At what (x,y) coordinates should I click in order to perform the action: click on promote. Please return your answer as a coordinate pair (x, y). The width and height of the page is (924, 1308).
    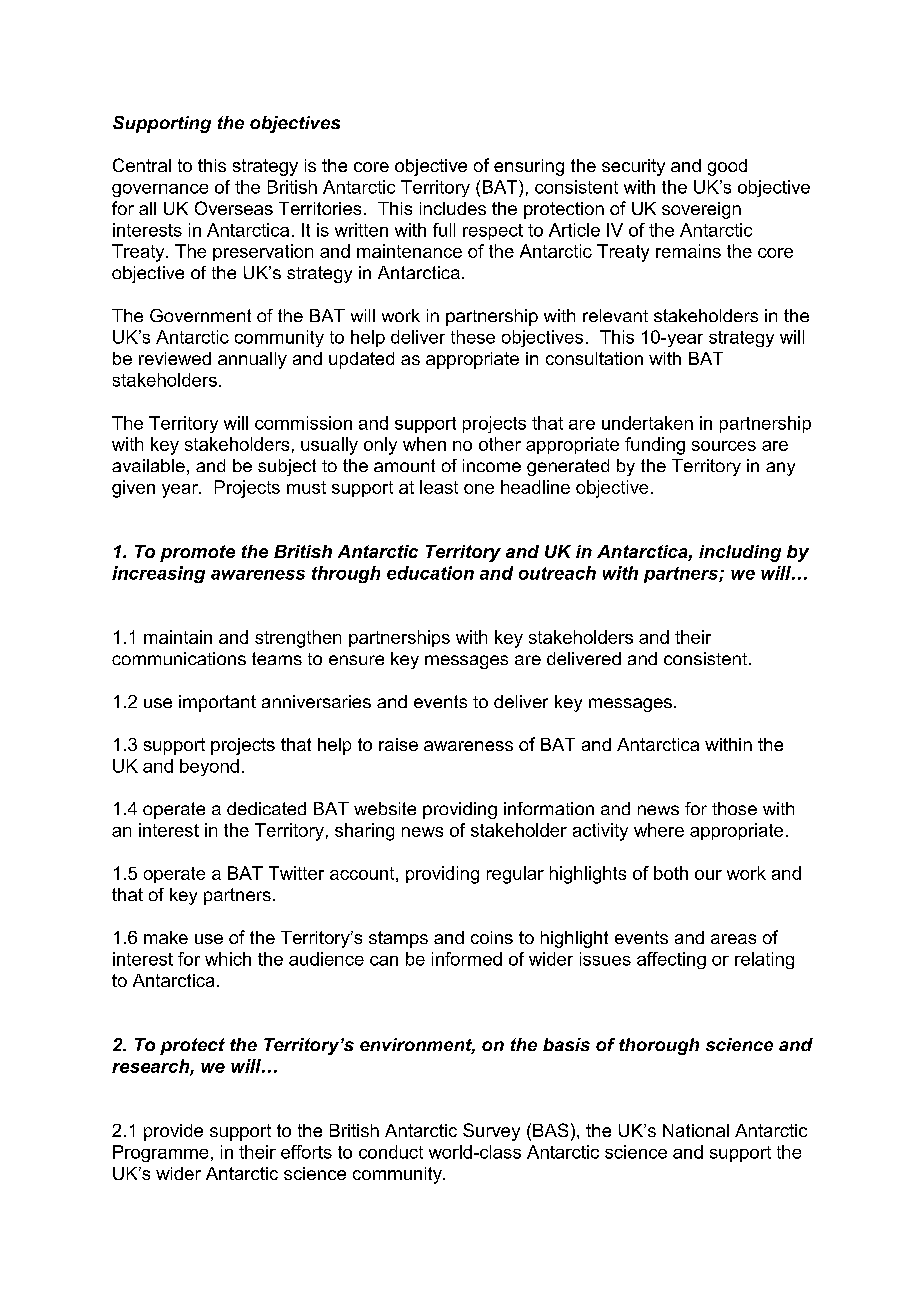
    Looking at the image, I should click on (197, 553).
